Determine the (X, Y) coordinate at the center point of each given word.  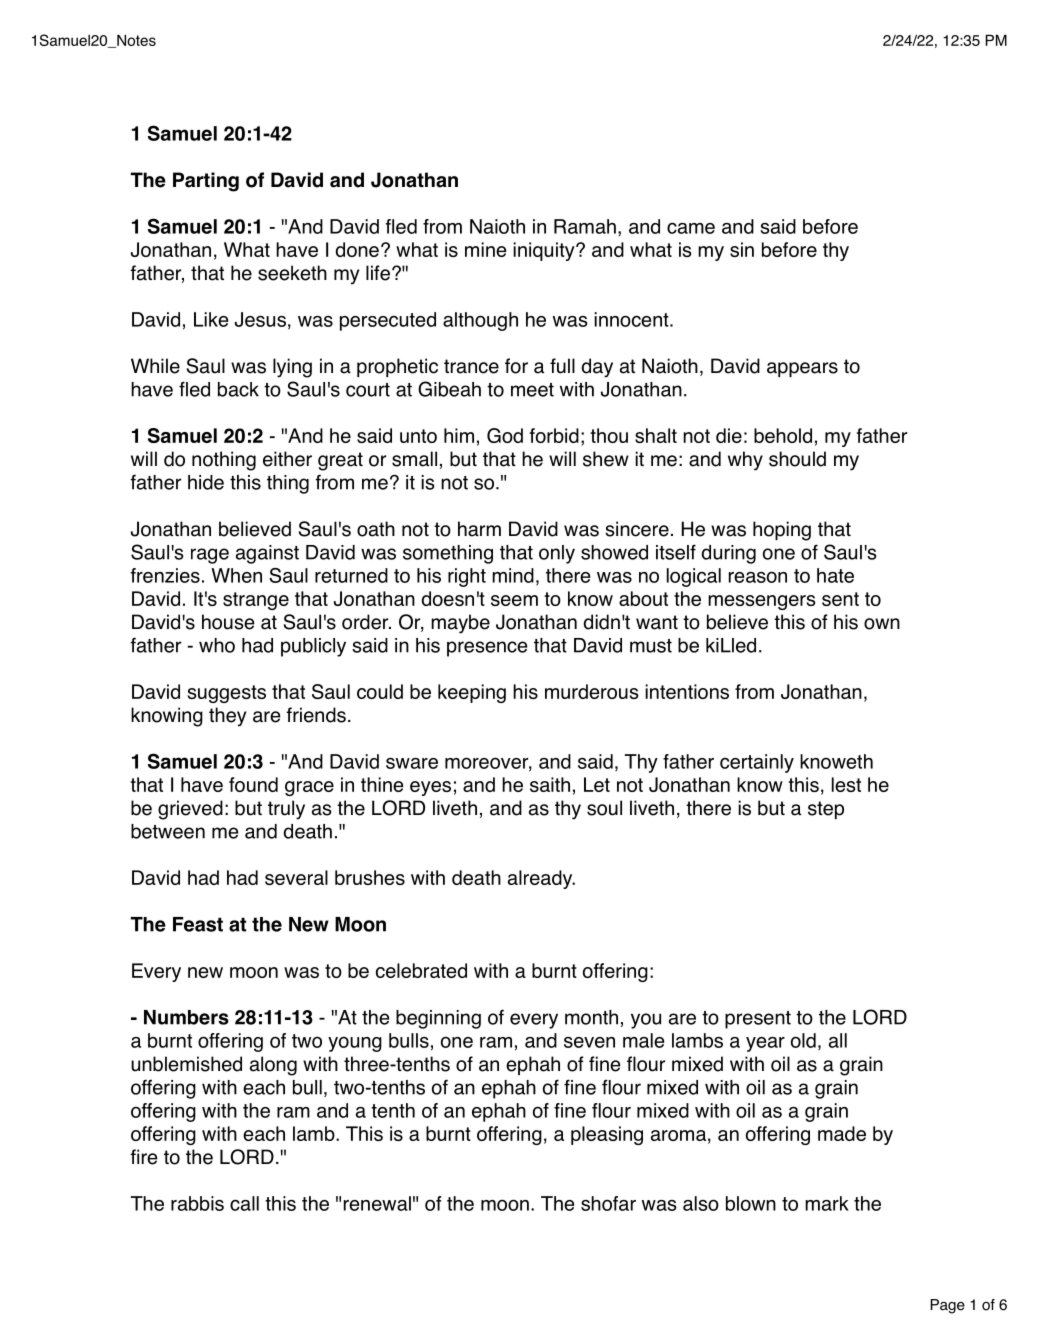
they (227, 717)
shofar (608, 1203)
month (591, 1017)
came (691, 228)
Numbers (186, 1017)
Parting (206, 182)
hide (206, 482)
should (797, 459)
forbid (554, 435)
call (244, 1203)
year (765, 1044)
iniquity (545, 251)
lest (846, 784)
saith (550, 784)
